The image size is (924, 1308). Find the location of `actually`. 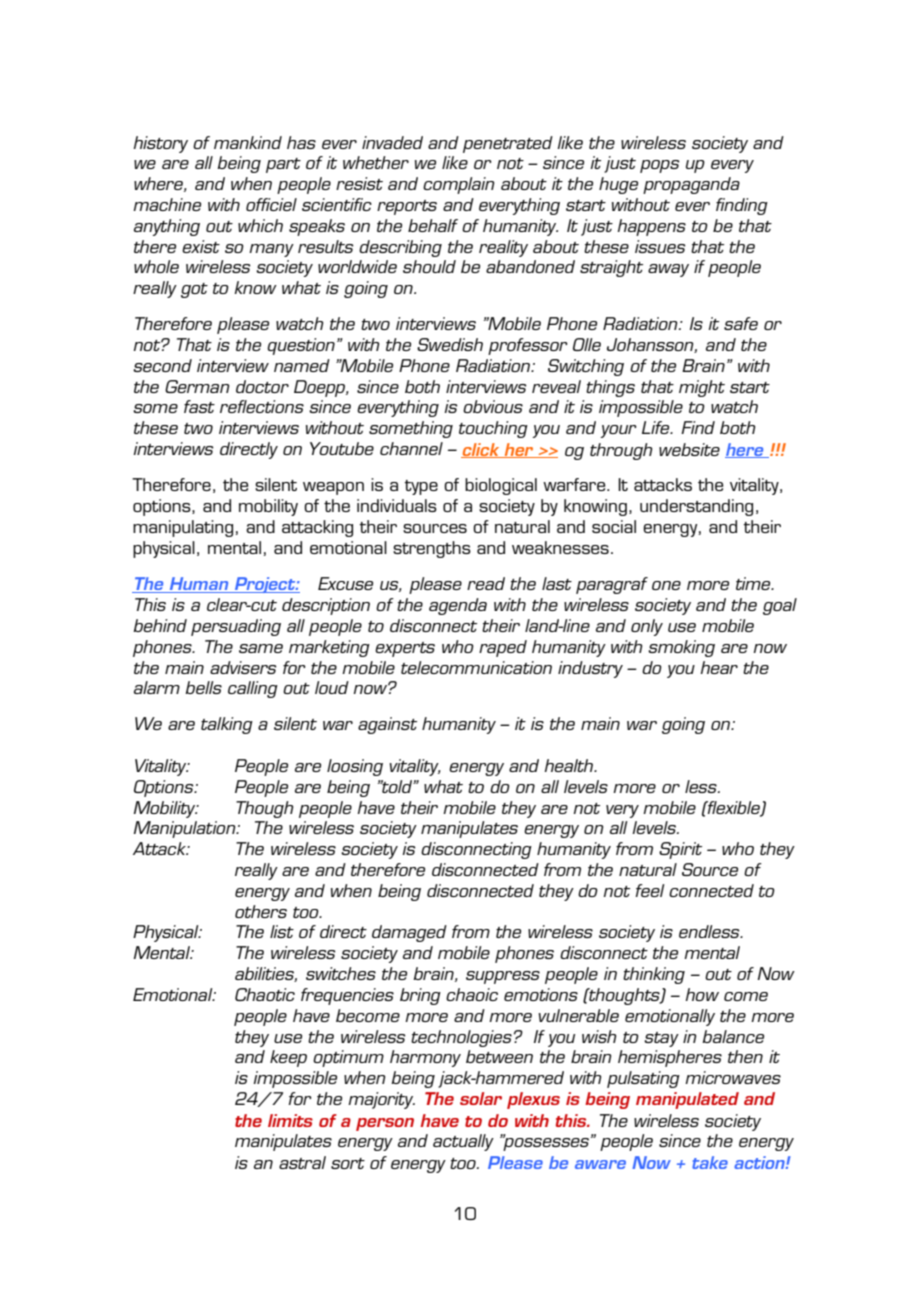

actually is located at coordinates (463, 1142).
